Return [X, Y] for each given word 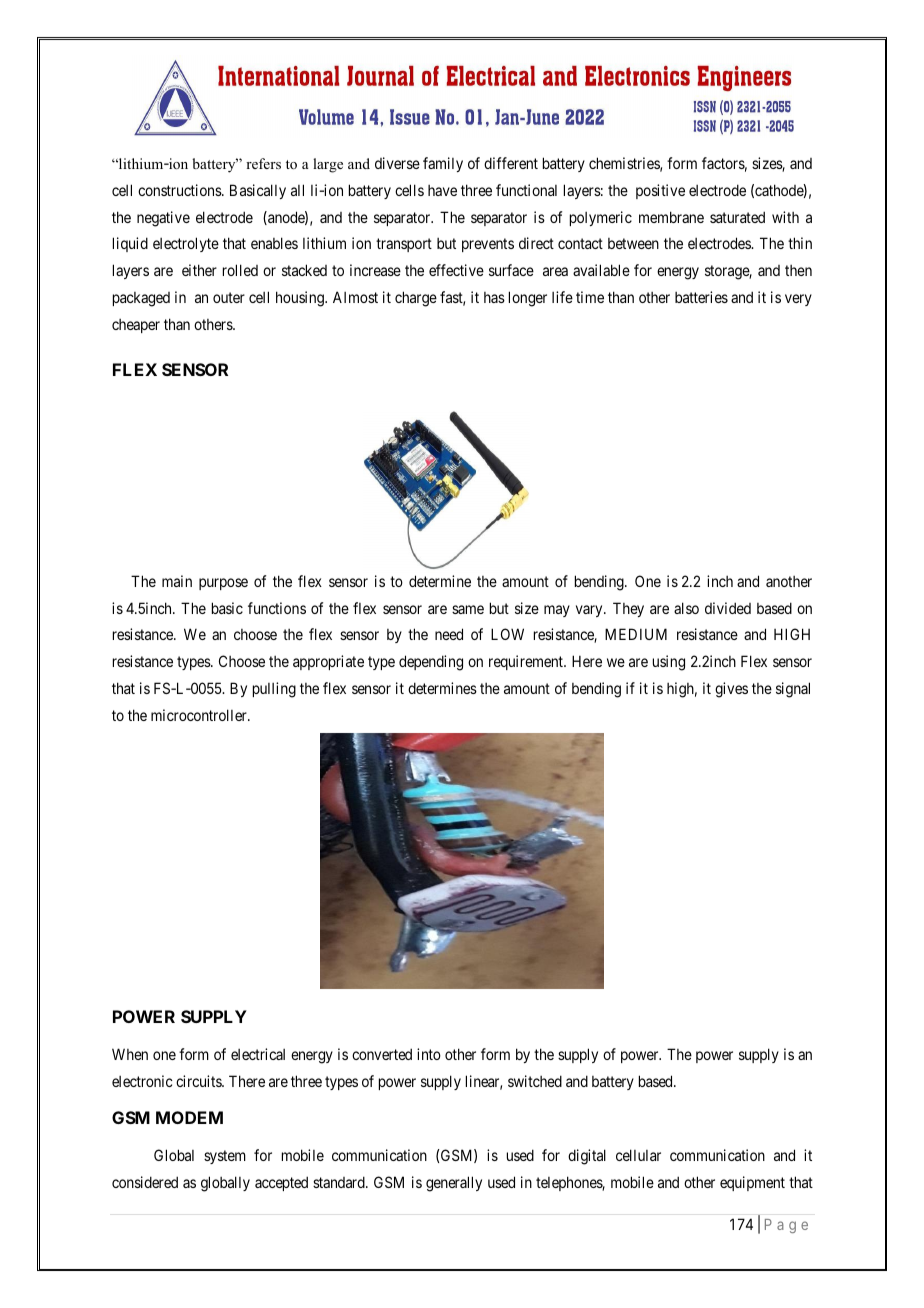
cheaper [136, 326]
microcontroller [200, 715]
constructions [180, 190]
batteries [701, 297]
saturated [737, 217]
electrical [258, 1054]
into [429, 1054]
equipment [752, 1183]
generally [454, 1184]
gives [731, 690]
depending [431, 663]
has [494, 297]
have [442, 190]
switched [535, 1081]
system [225, 1157]
